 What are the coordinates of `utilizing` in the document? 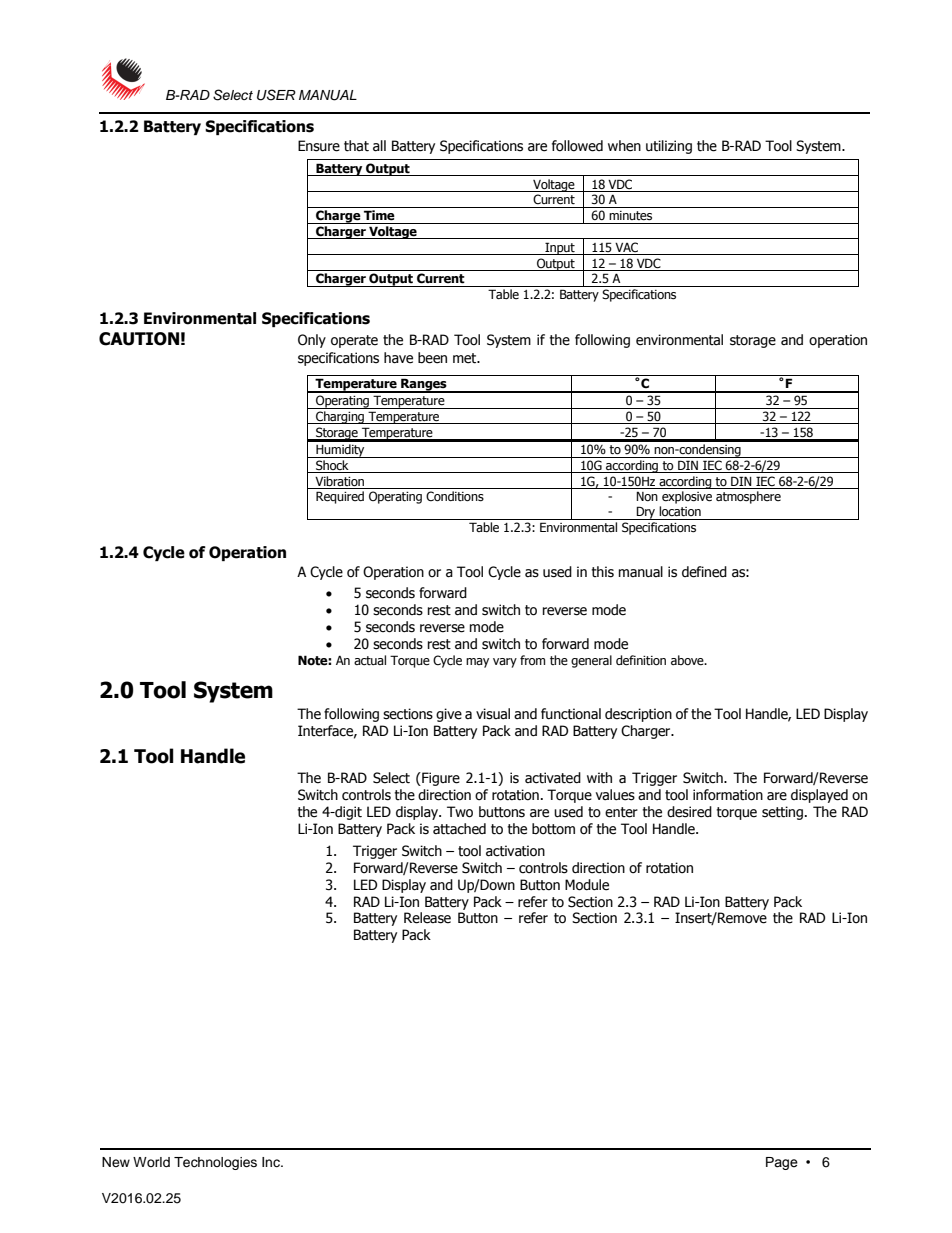 It's located at (669, 147).
